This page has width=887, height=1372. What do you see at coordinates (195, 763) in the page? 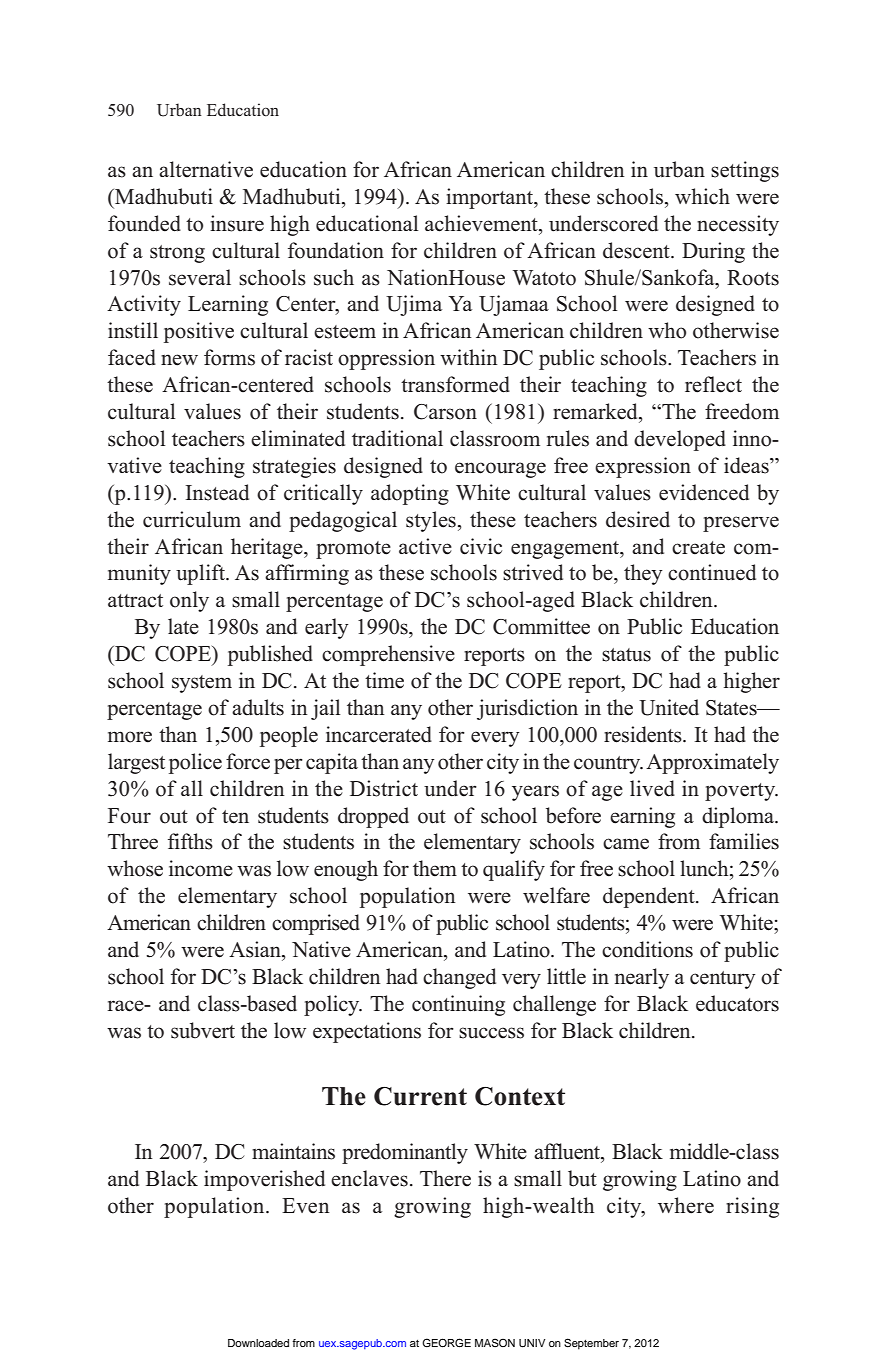
I see `police` at bounding box center [195, 763].
